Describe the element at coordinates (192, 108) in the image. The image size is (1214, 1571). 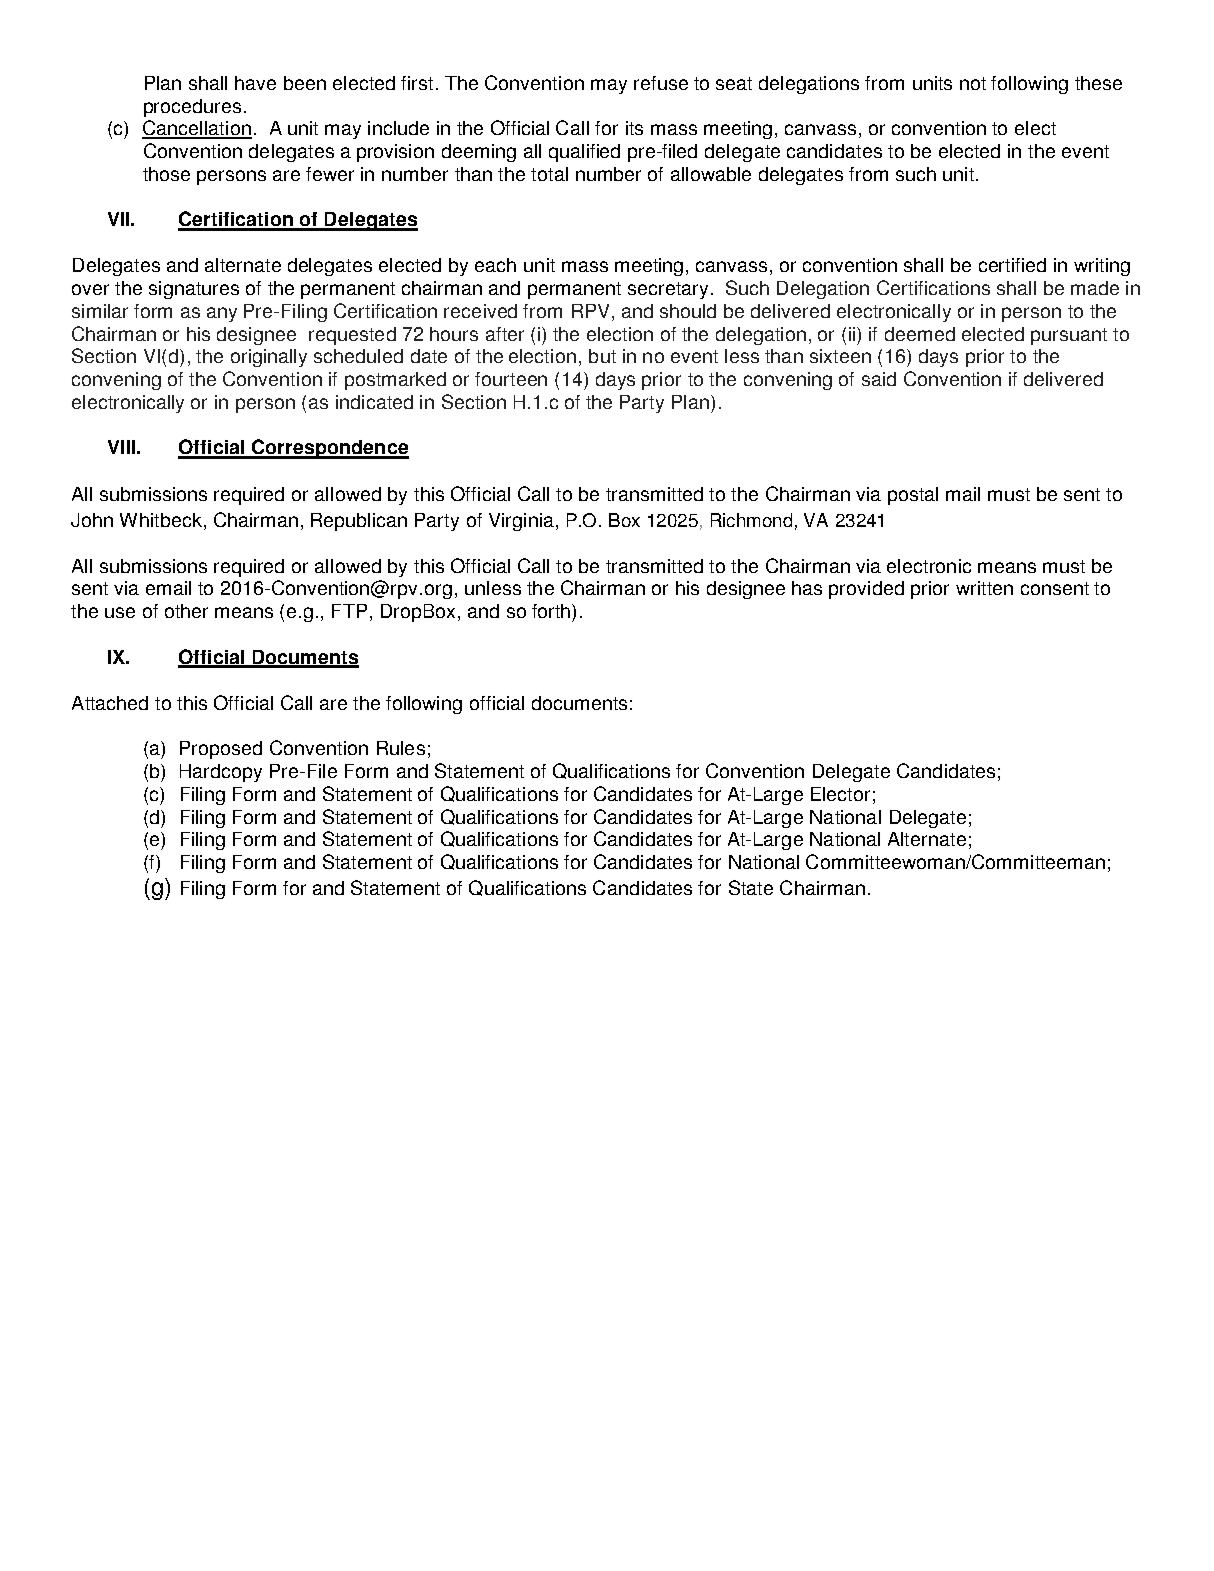
I see `procedures` at that location.
